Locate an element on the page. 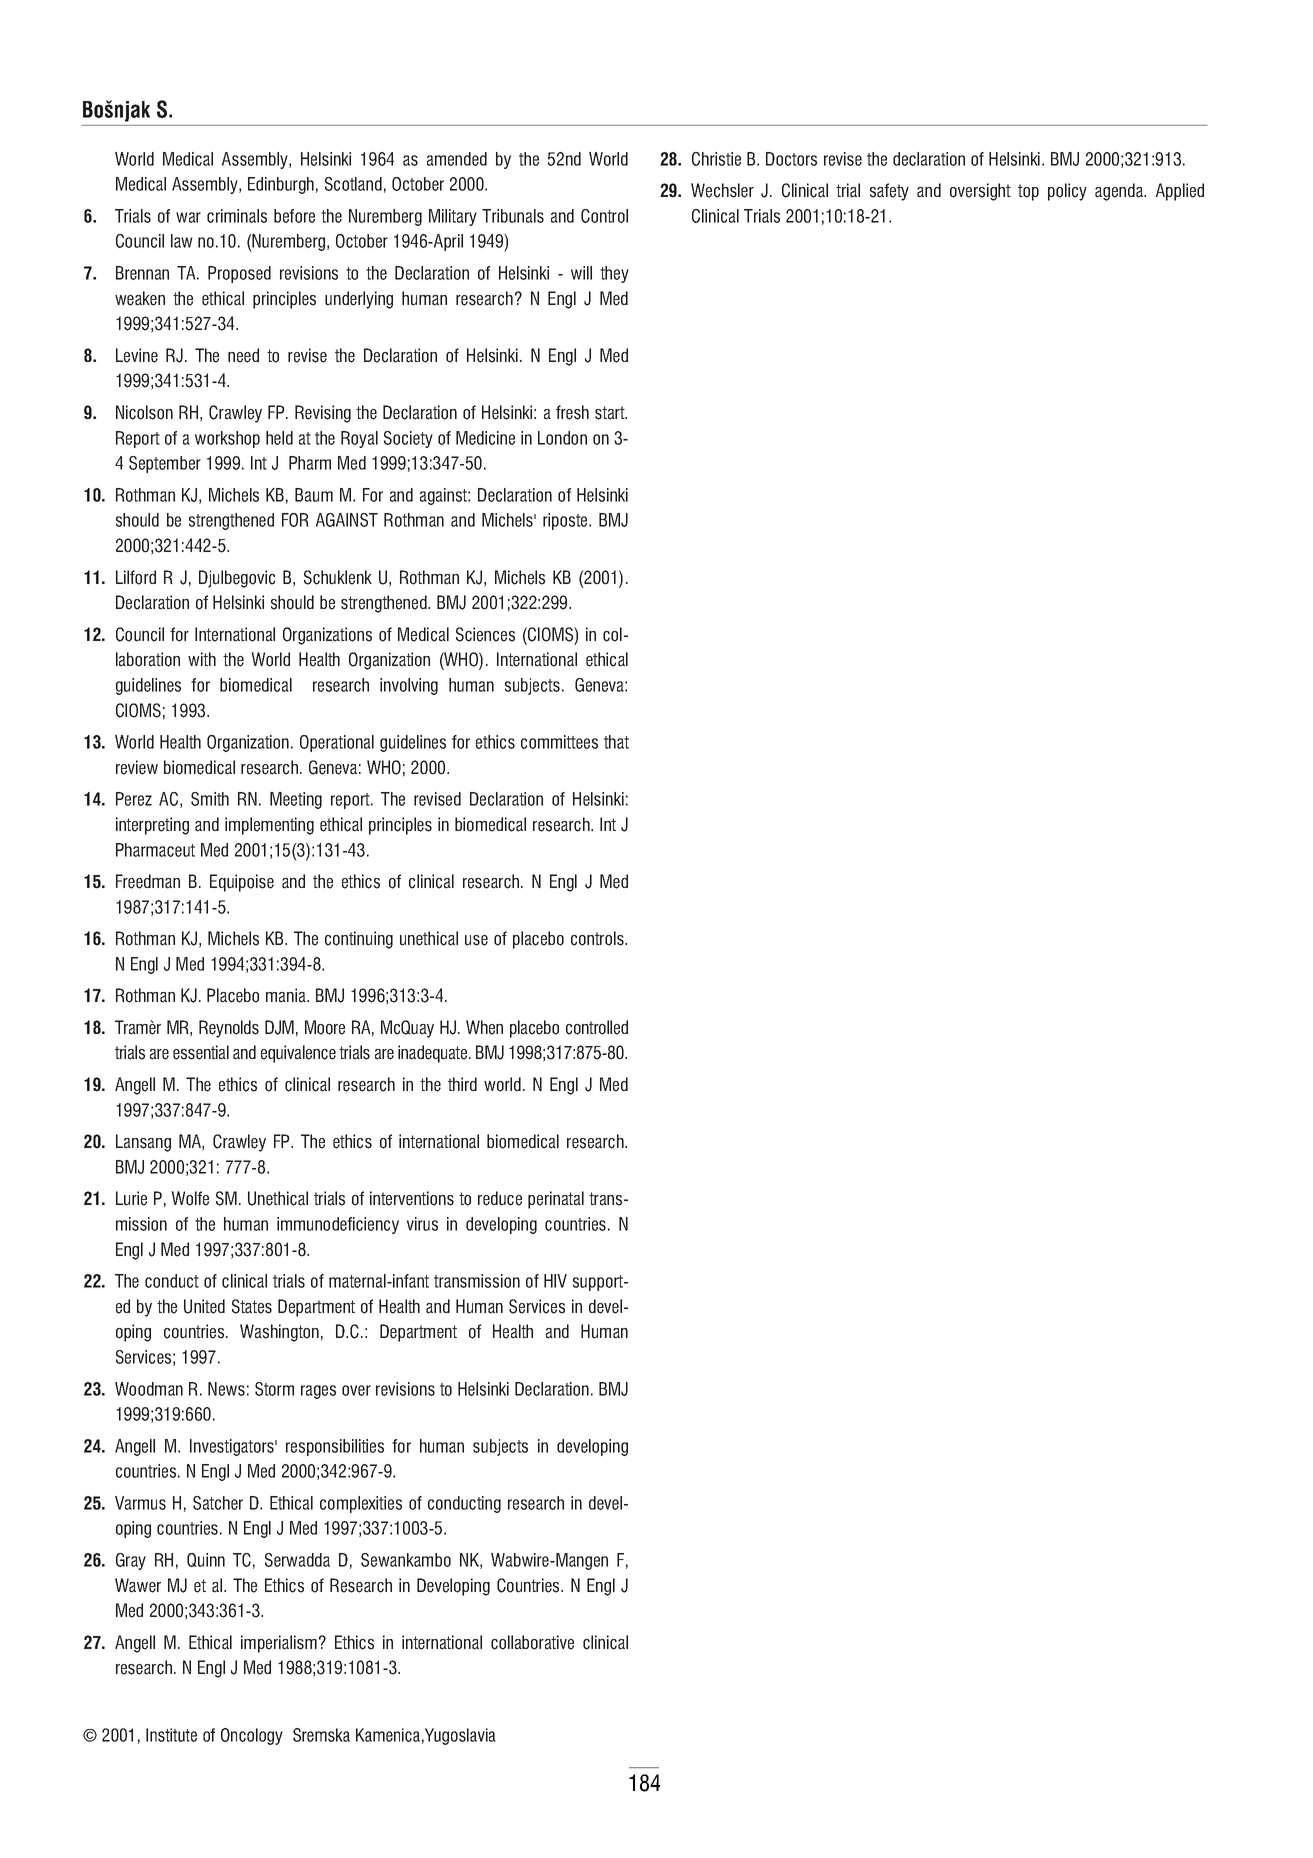 This page has width=1313, height=1858. Wolfe is located at coordinates (190, 1198).
